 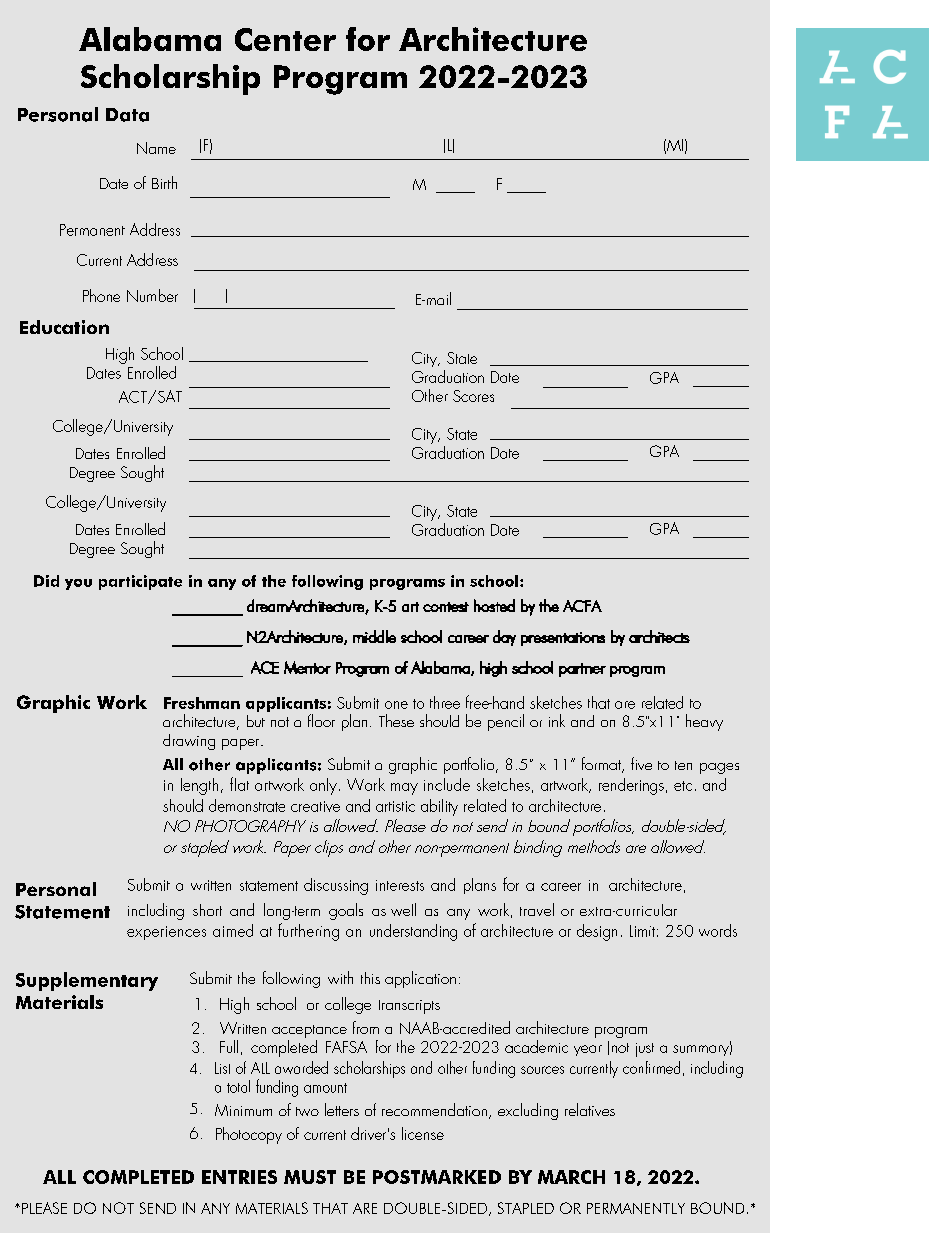 What do you see at coordinates (127, 115) in the document?
I see `Data` at bounding box center [127, 115].
